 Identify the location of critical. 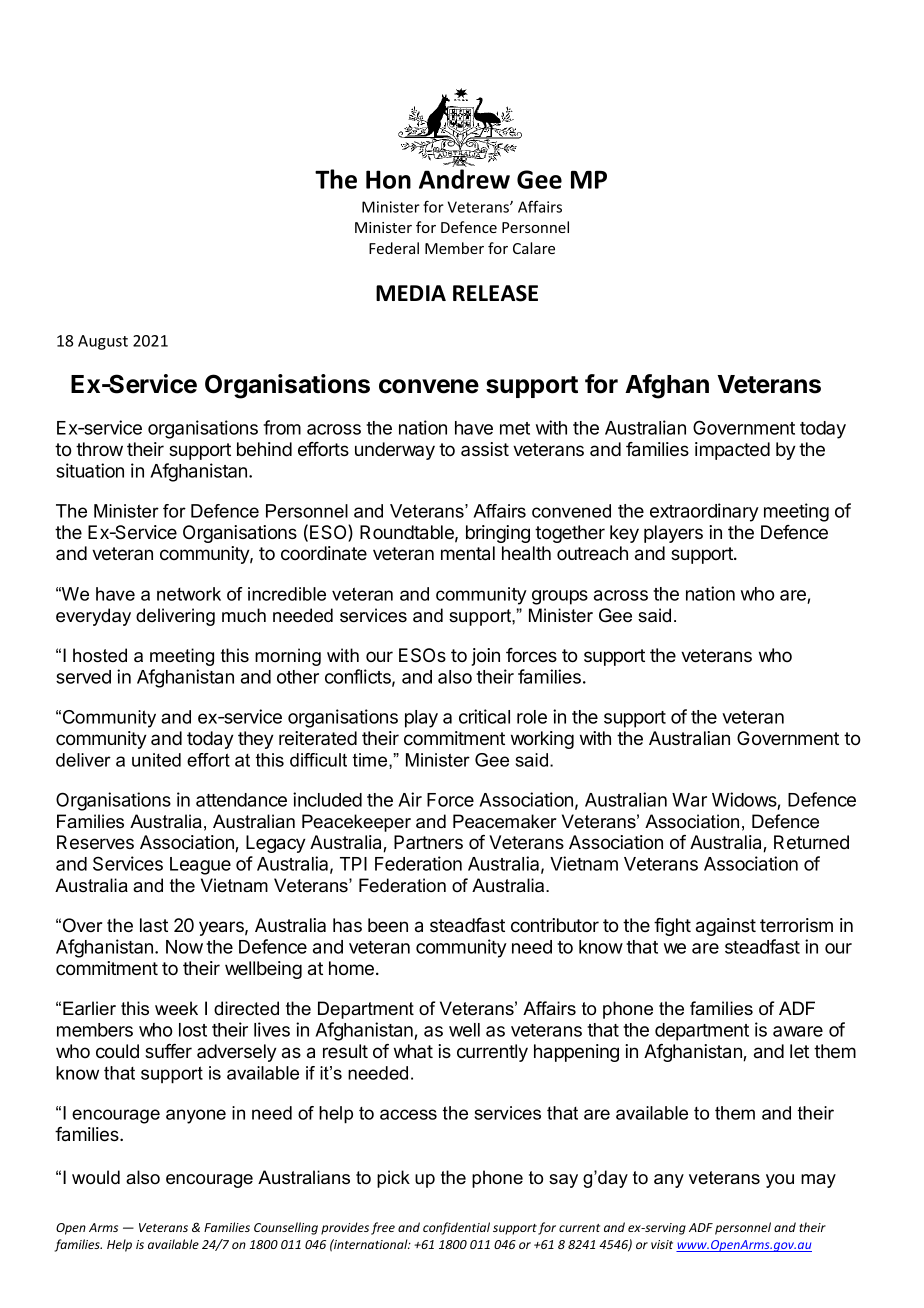
(484, 716).
